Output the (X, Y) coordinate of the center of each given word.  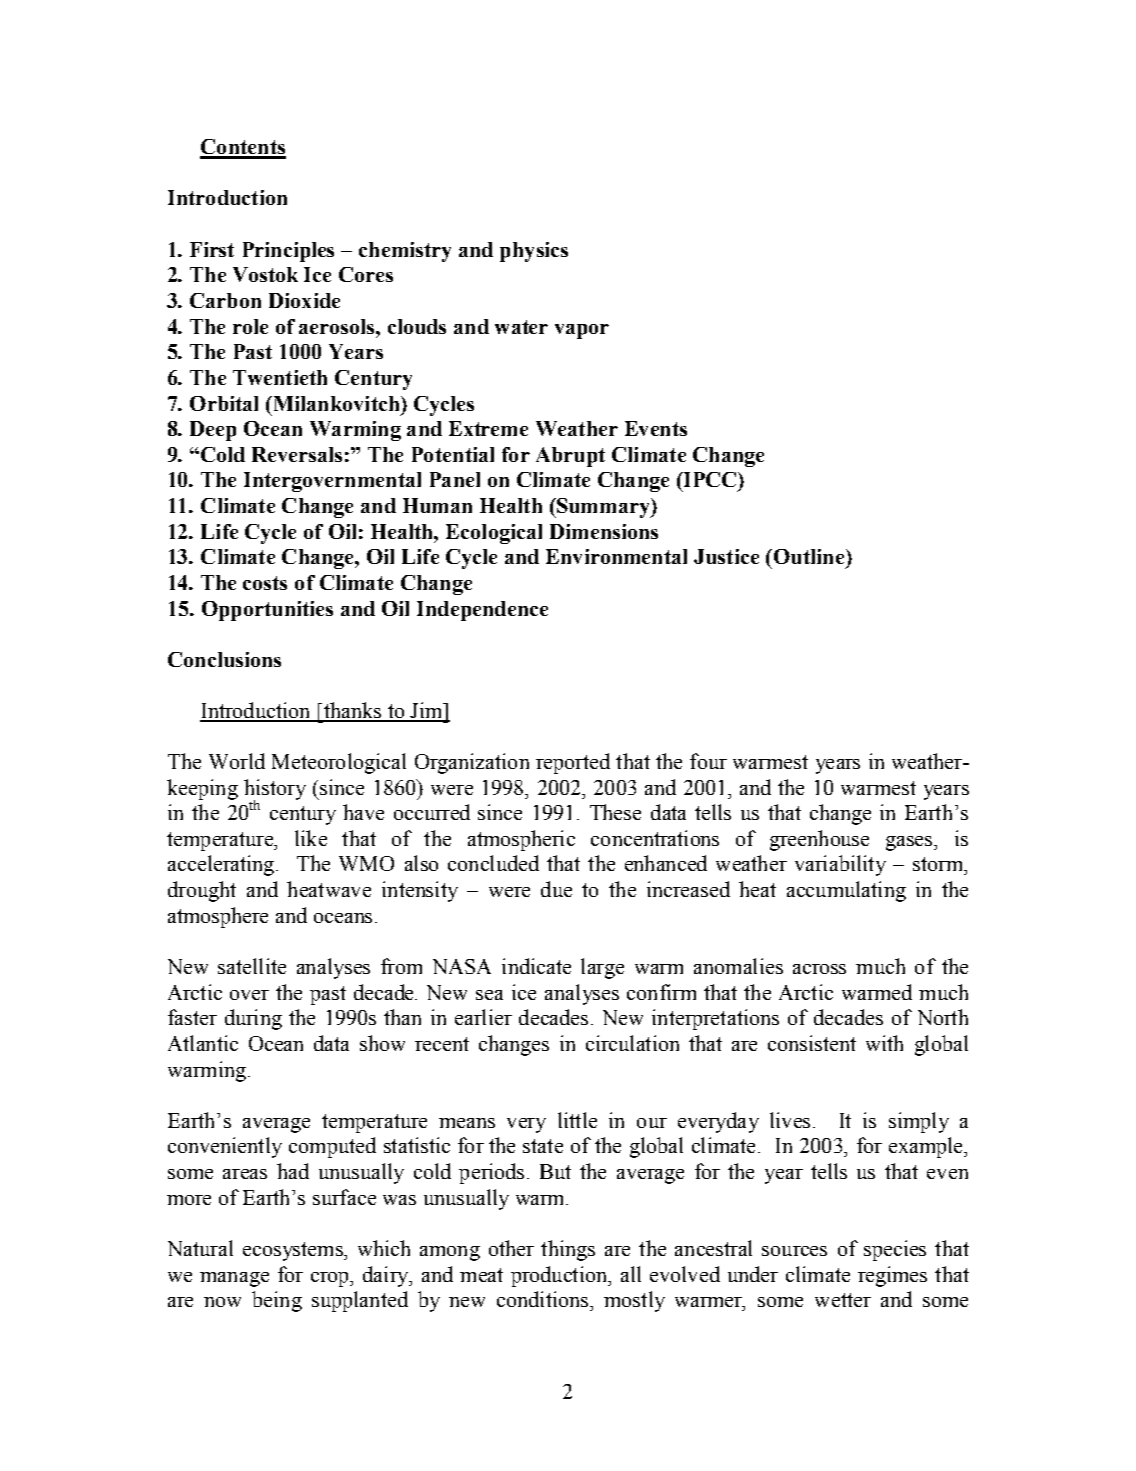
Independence (482, 611)
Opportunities (267, 611)
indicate (536, 966)
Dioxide (304, 300)
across (819, 969)
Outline (809, 556)
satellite (252, 966)
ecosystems (294, 1251)
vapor (582, 331)
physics (534, 252)
